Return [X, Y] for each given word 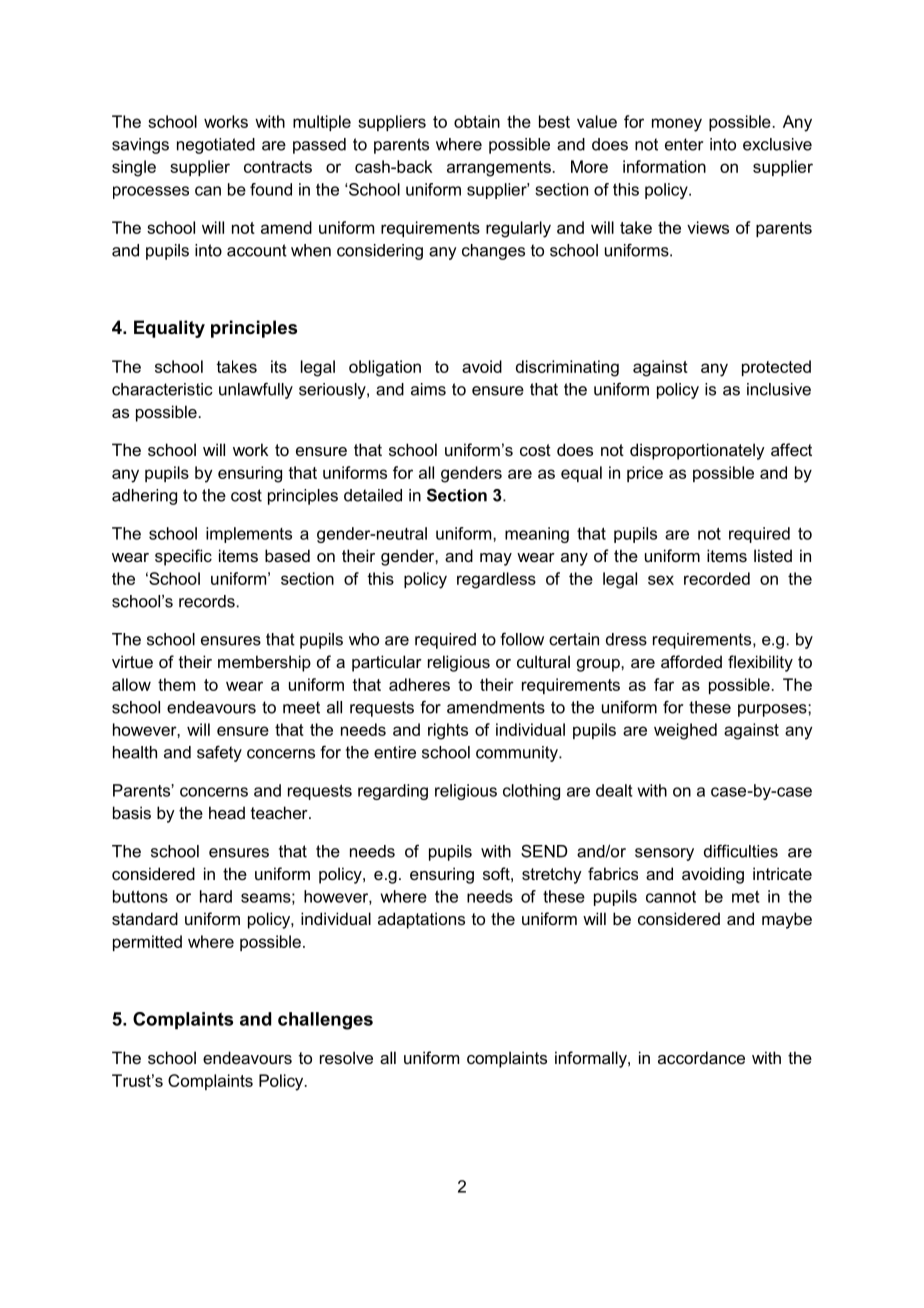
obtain [477, 121]
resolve [346, 1057]
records [207, 601]
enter [684, 144]
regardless [496, 580]
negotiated [216, 146]
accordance [701, 1057]
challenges [325, 1021]
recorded [717, 578]
